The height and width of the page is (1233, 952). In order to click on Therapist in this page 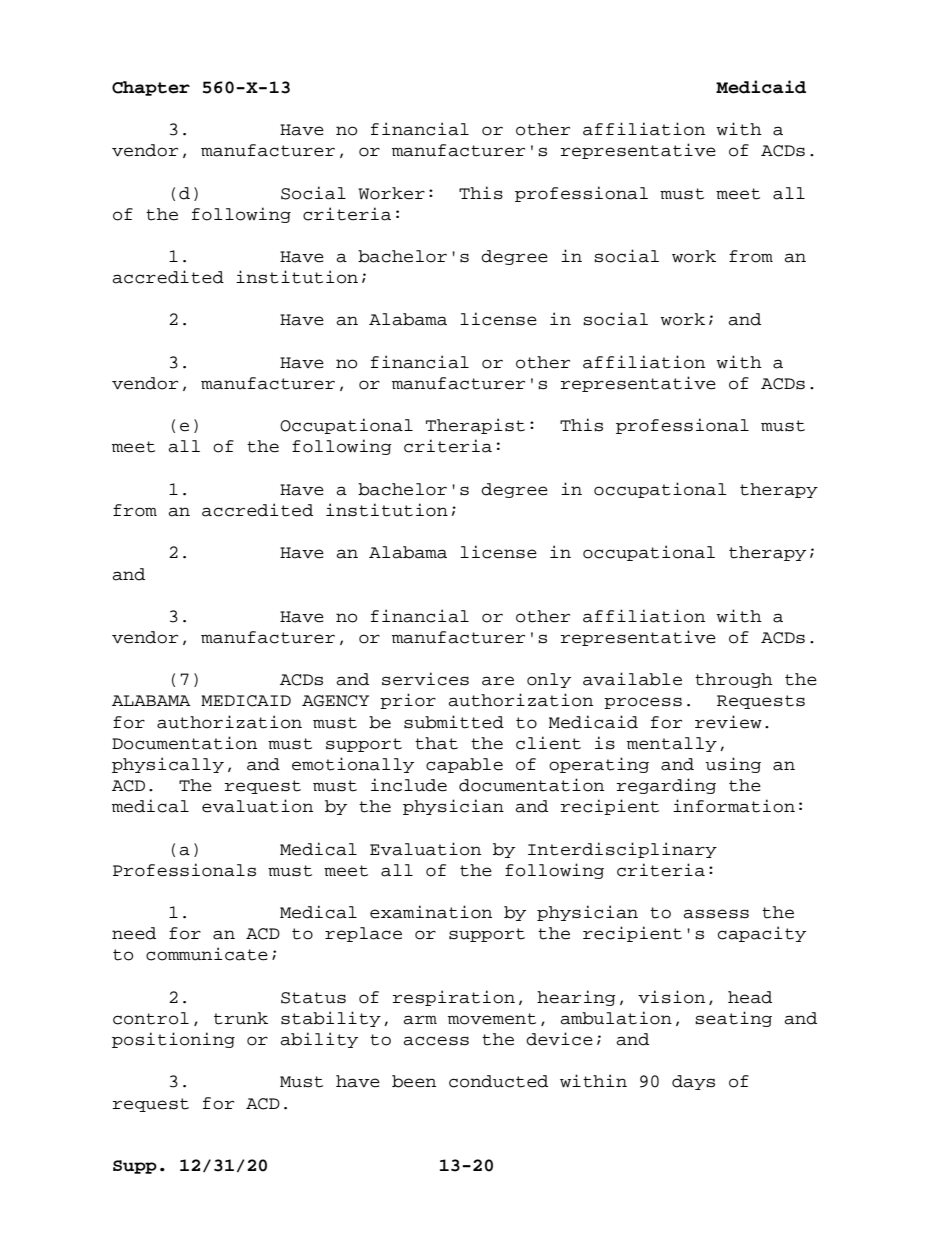, I will do `click(475, 426)`.
